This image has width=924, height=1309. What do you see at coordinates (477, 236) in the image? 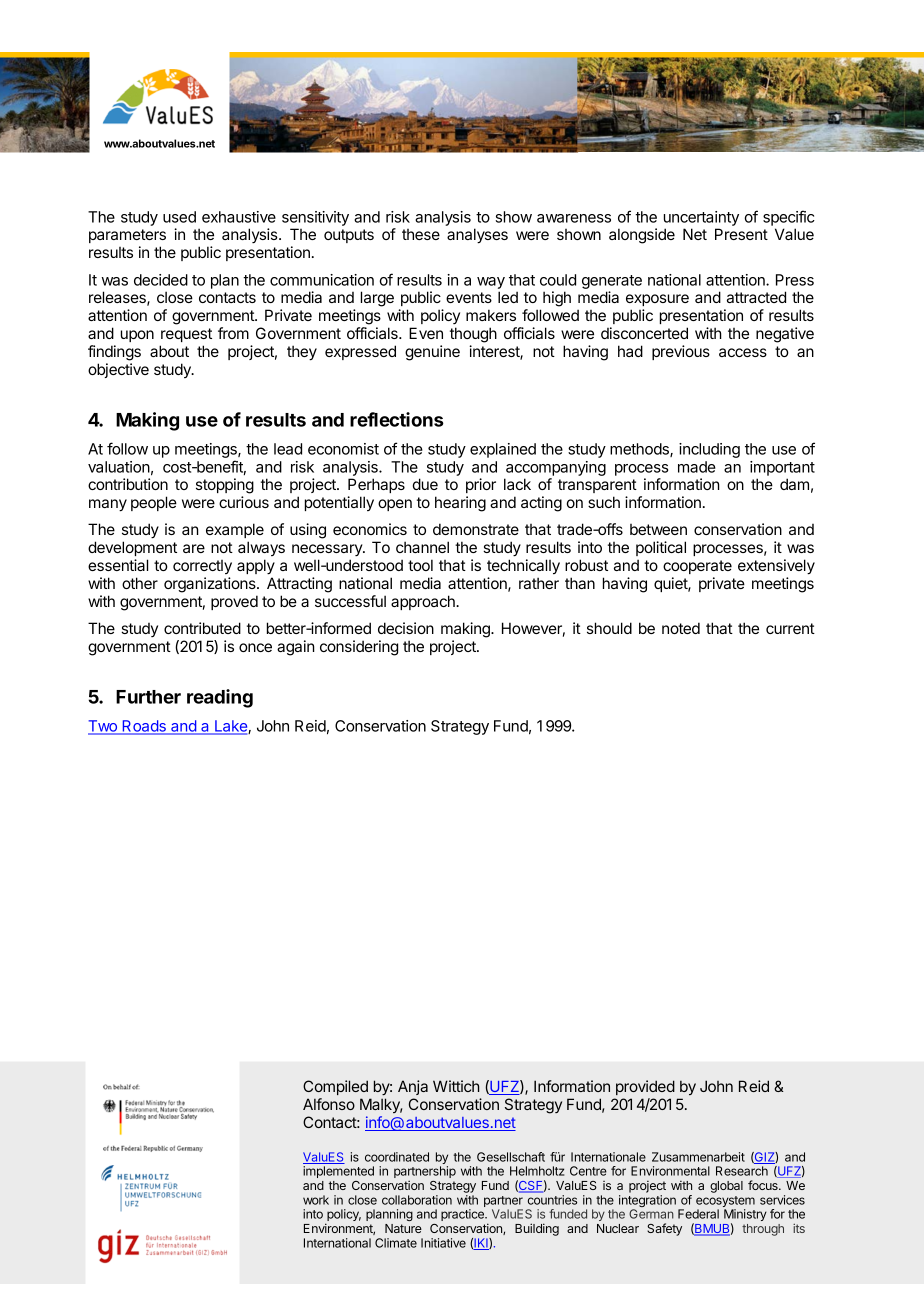
I see `analyses` at bounding box center [477, 236].
